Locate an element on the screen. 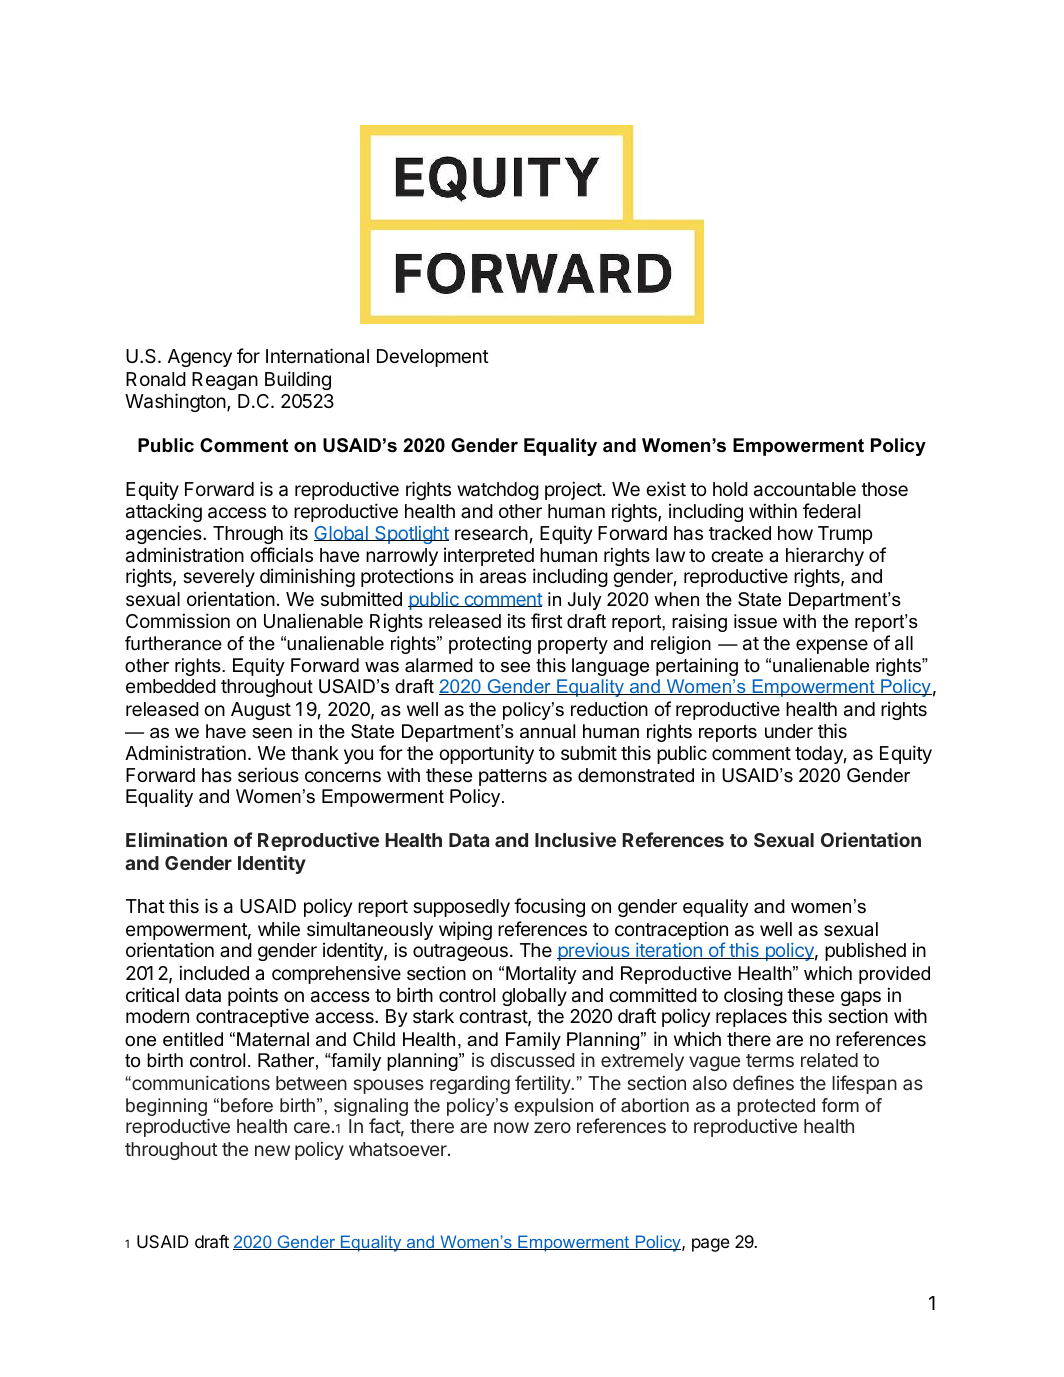  published is located at coordinates (865, 951).
